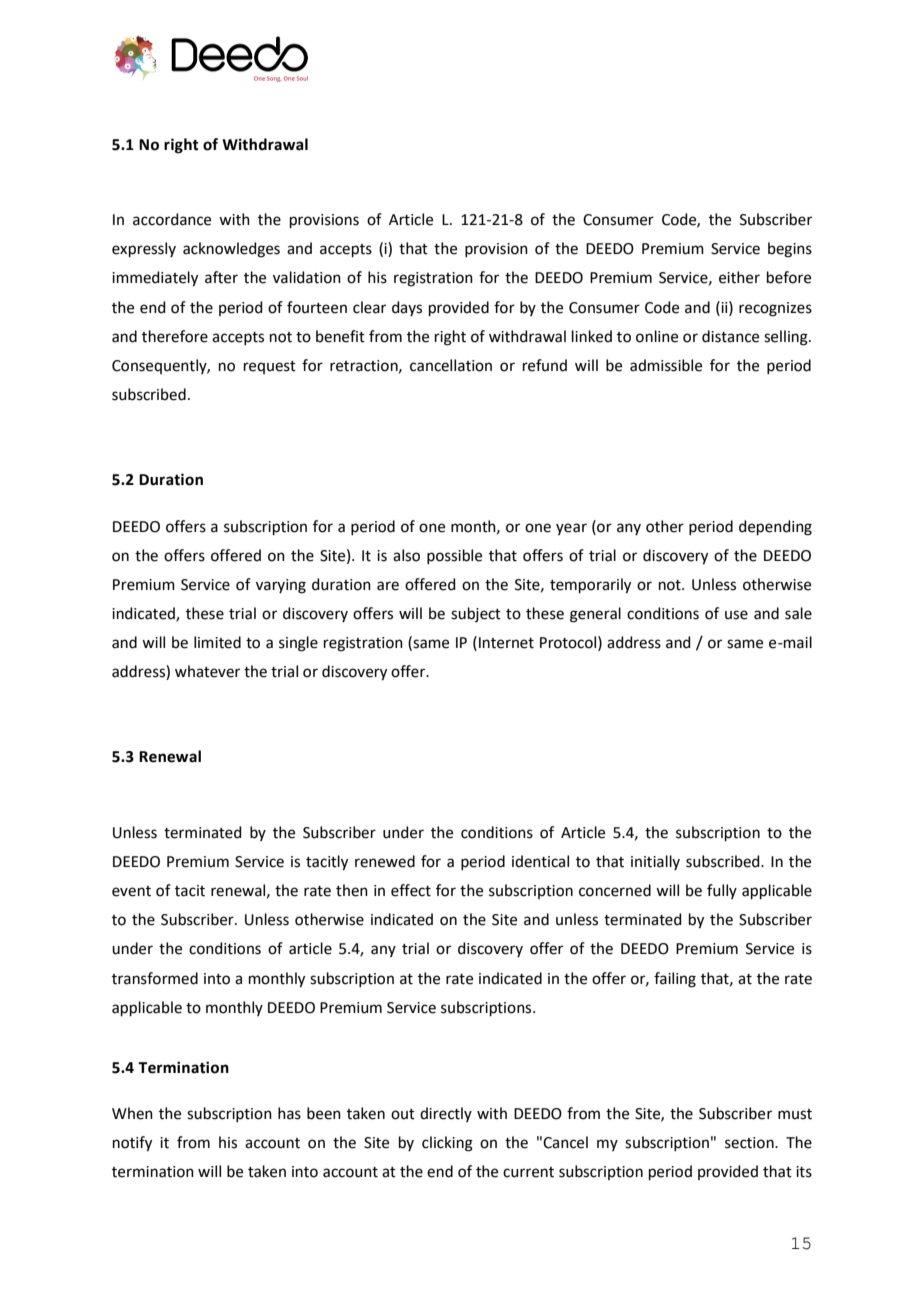  I want to click on admissible, so click(666, 365).
